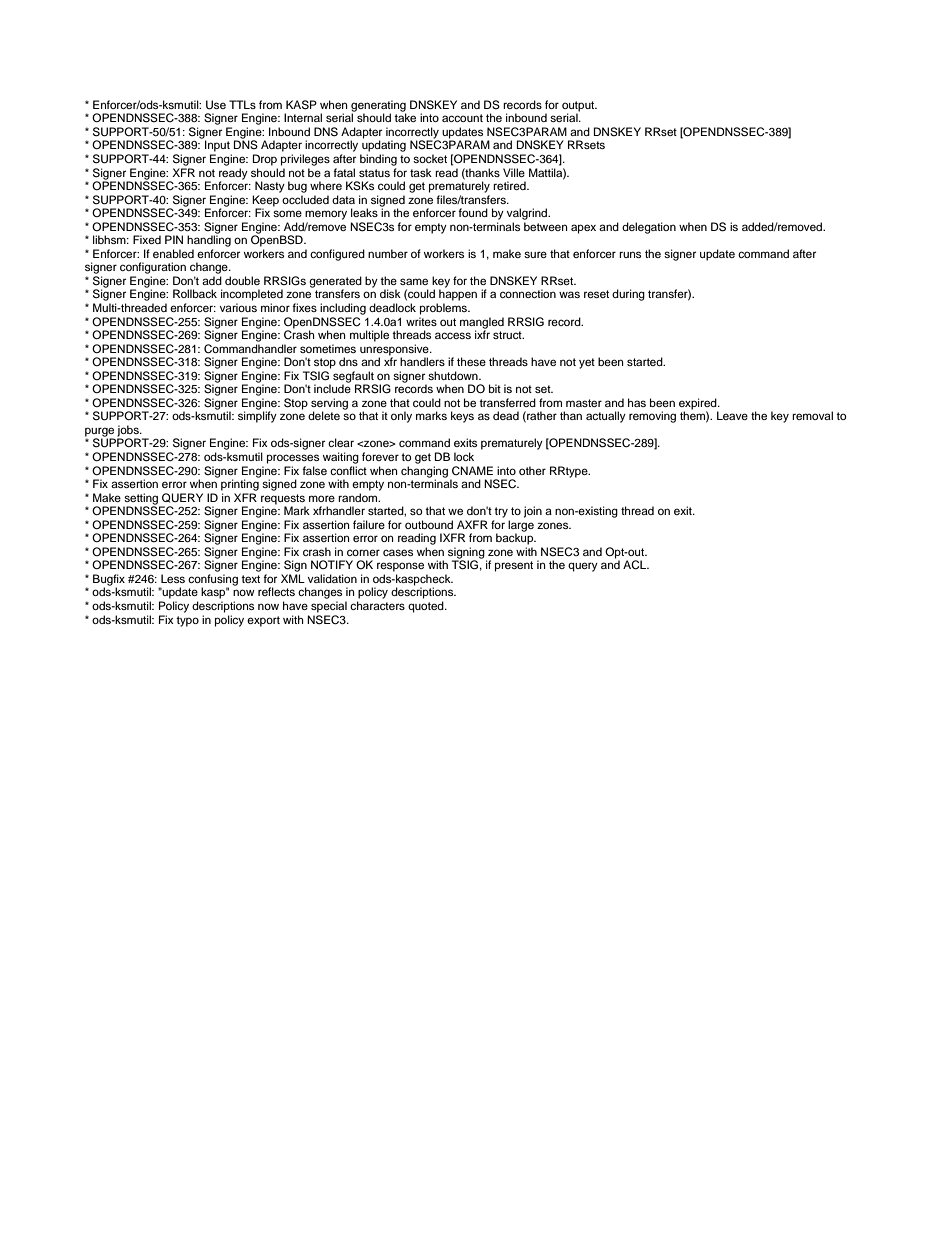  Describe the element at coordinates (458, 295) in the image. I see `happen` at that location.
